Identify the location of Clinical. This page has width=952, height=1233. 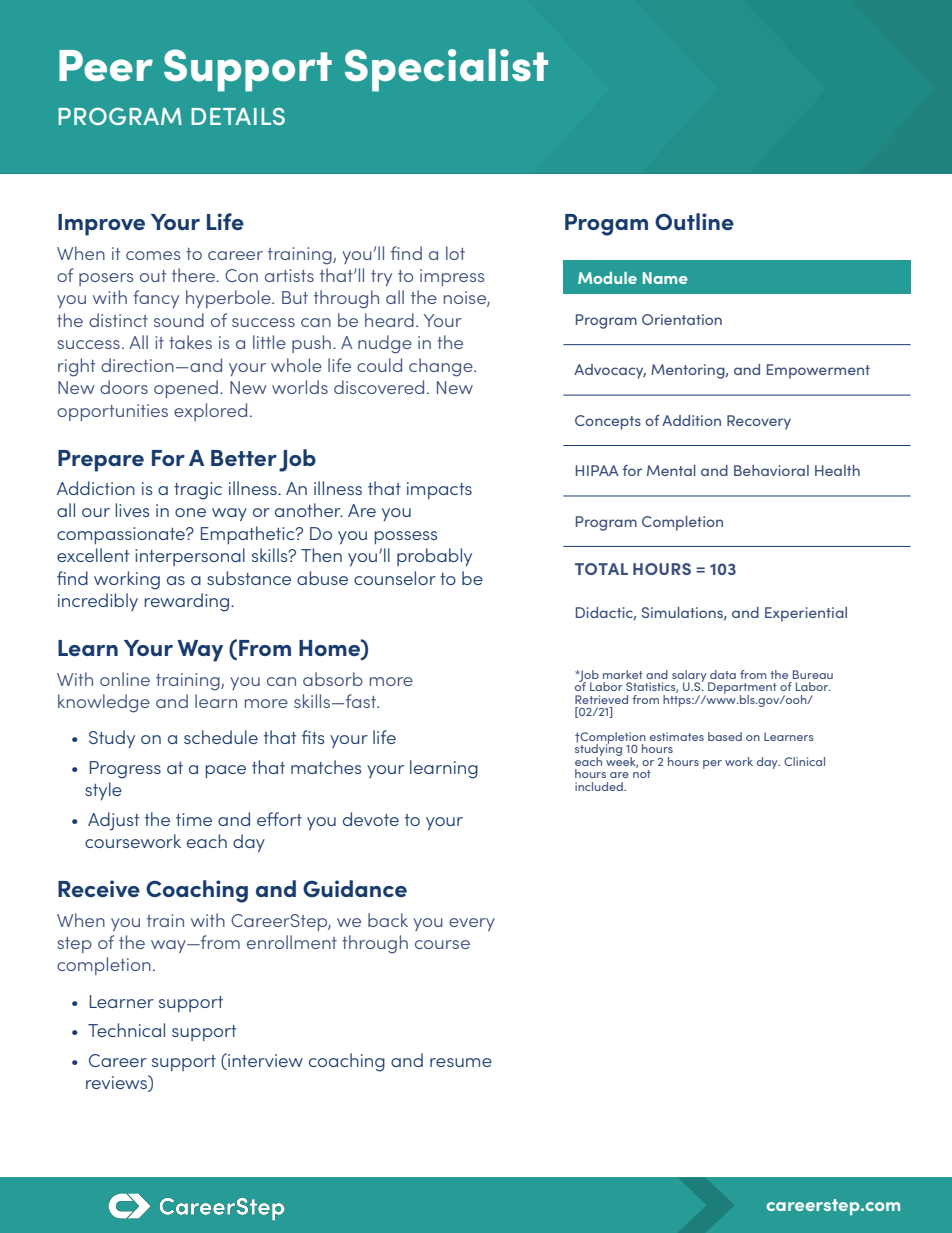
(804, 761).
